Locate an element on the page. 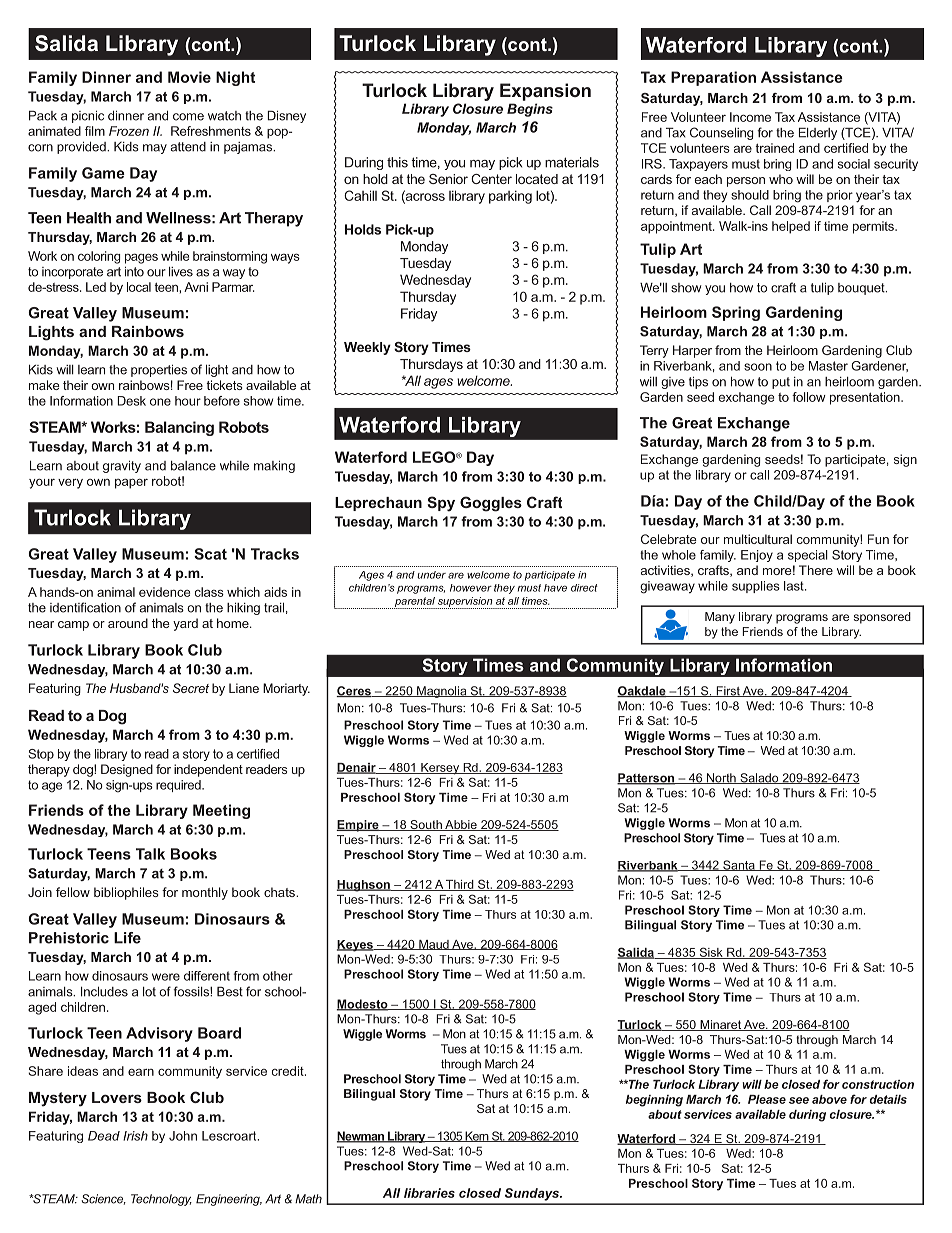 This image has height=1233, width=952. Elderly is located at coordinates (818, 133).
